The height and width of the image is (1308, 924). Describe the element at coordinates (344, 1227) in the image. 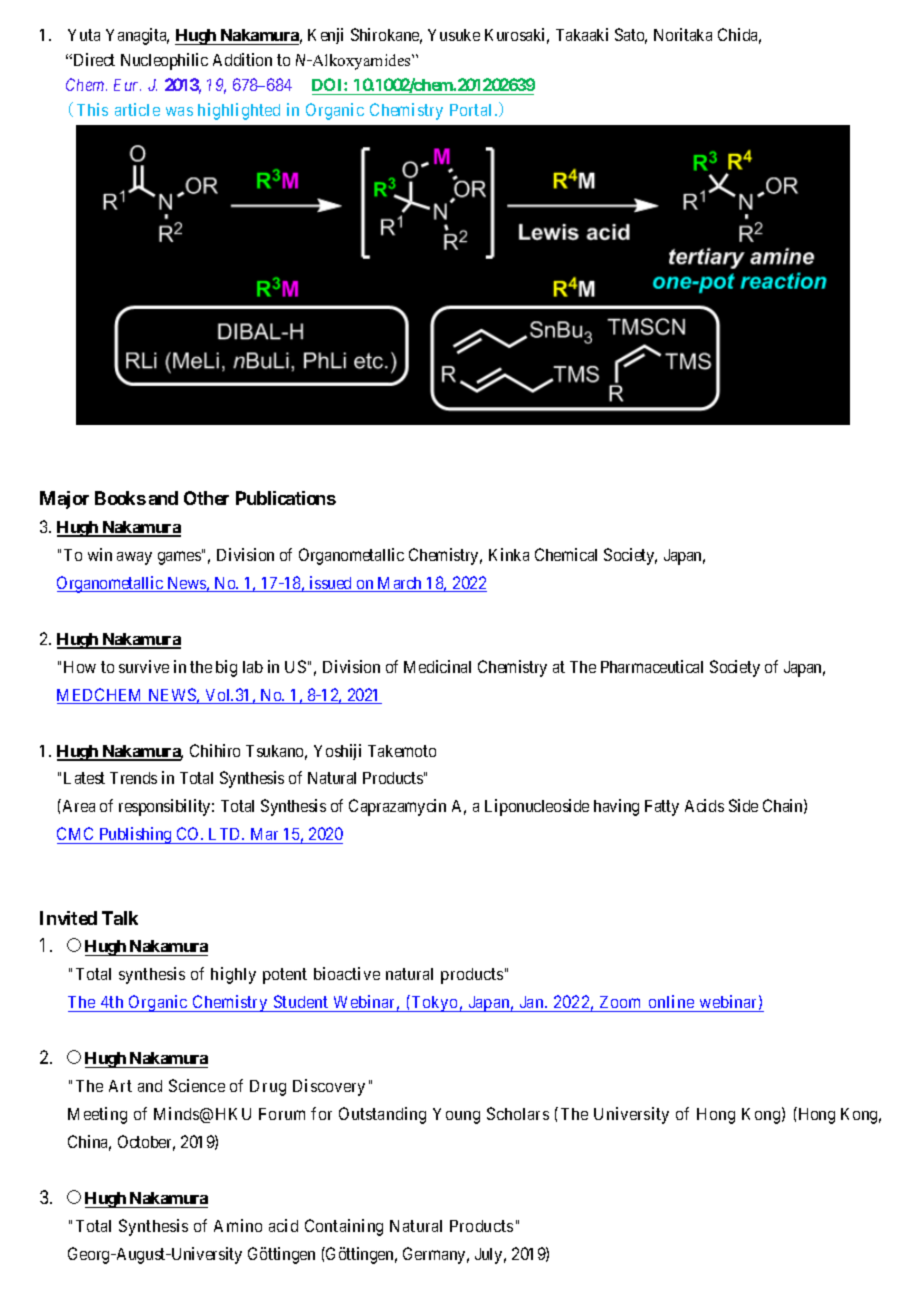

I see `Containing` at that location.
